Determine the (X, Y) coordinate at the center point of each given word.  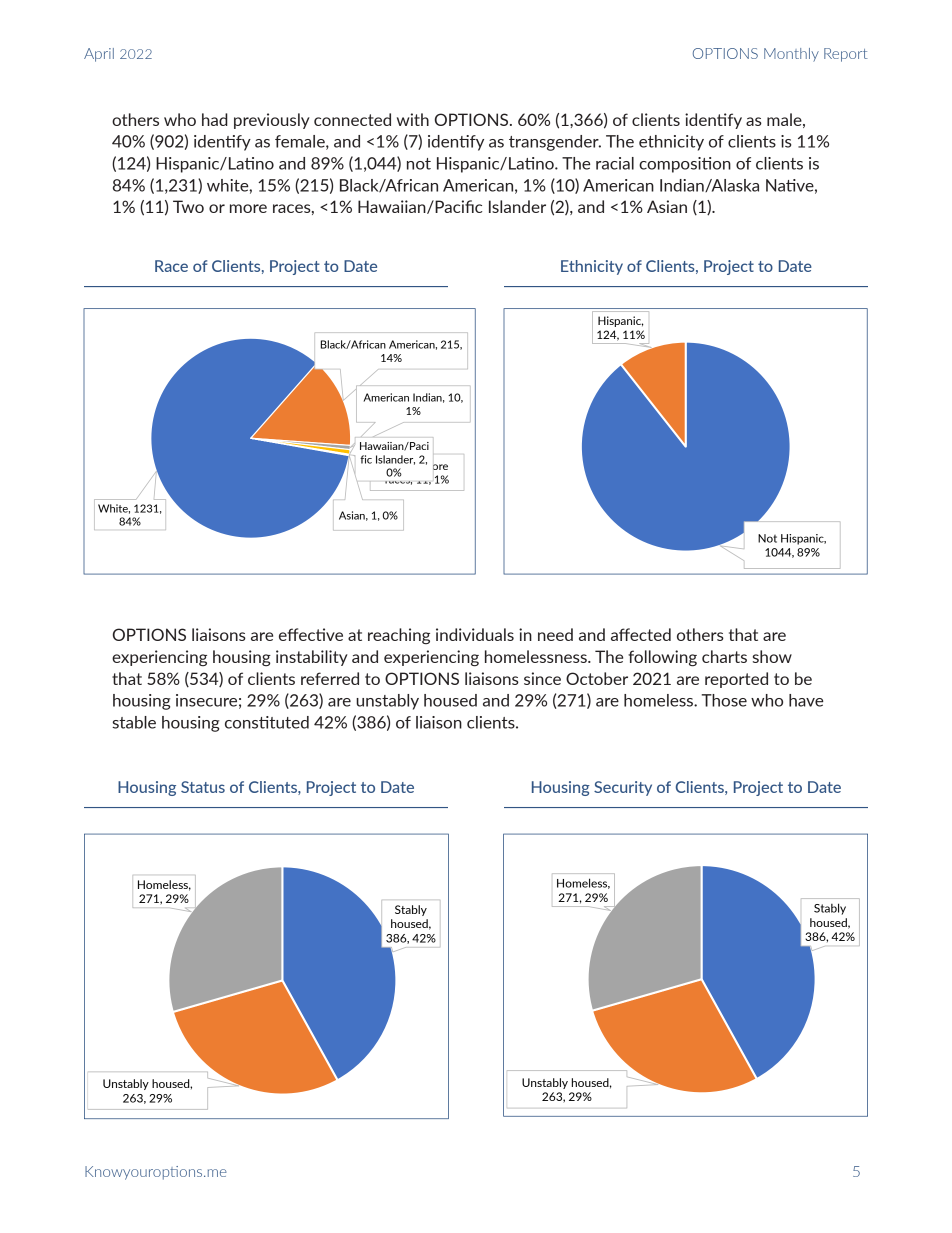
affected (641, 634)
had (215, 119)
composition (685, 165)
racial (615, 163)
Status (203, 787)
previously (272, 121)
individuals (475, 634)
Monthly (791, 55)
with (413, 119)
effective (311, 634)
